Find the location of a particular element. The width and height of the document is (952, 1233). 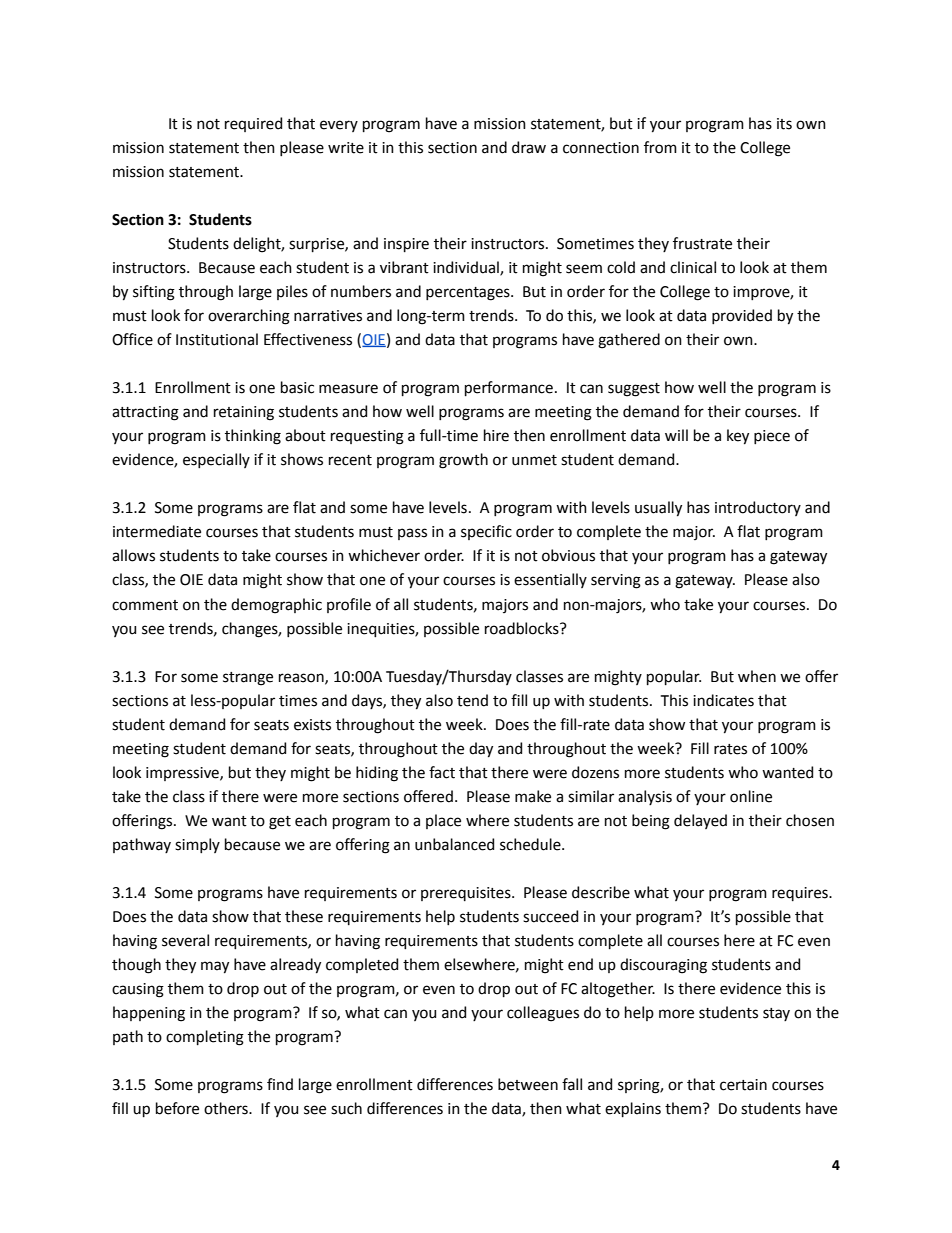

from is located at coordinates (660, 147).
